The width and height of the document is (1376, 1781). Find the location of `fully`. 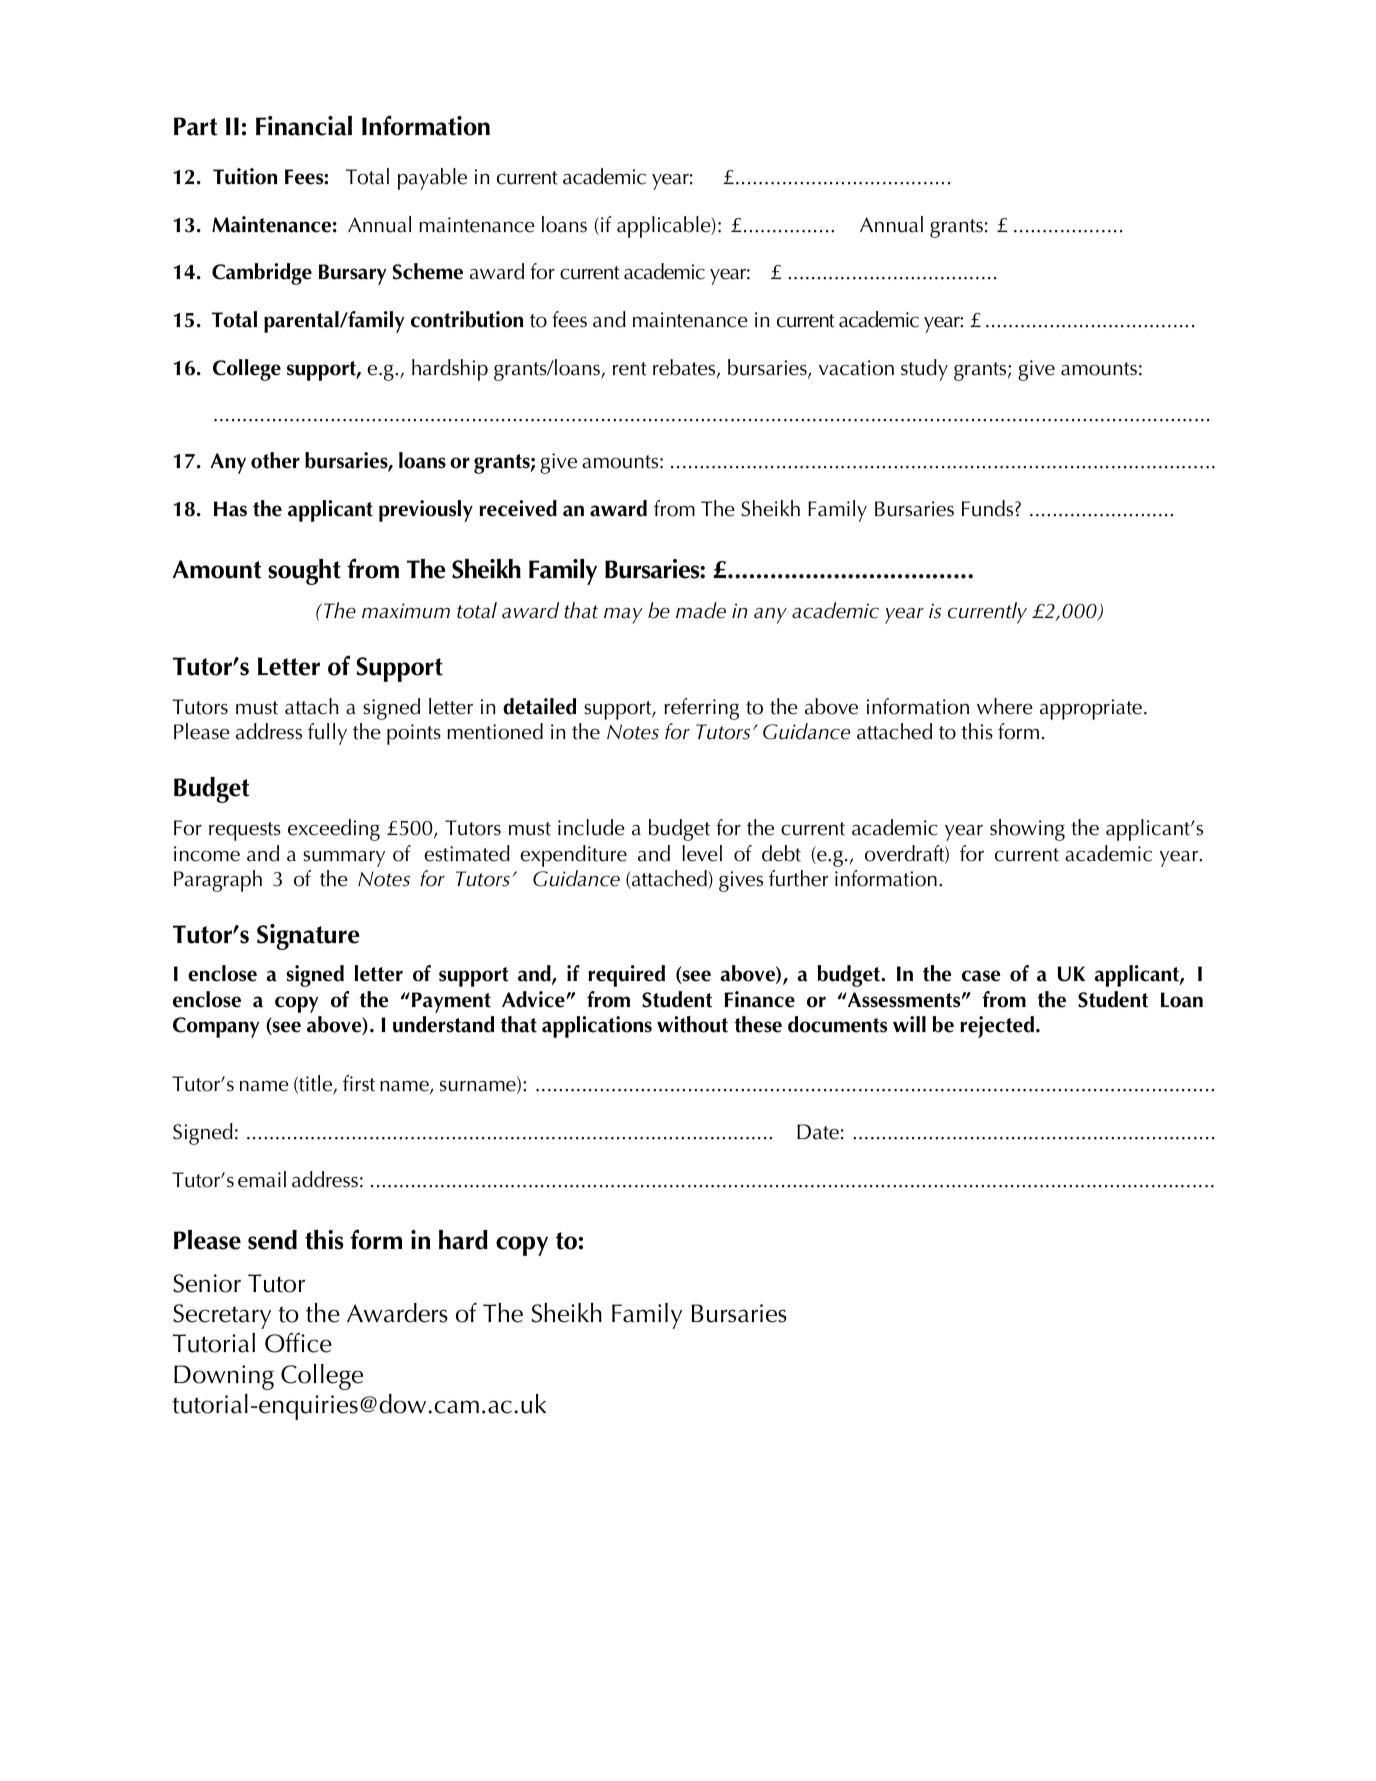

fully is located at coordinates (327, 734).
